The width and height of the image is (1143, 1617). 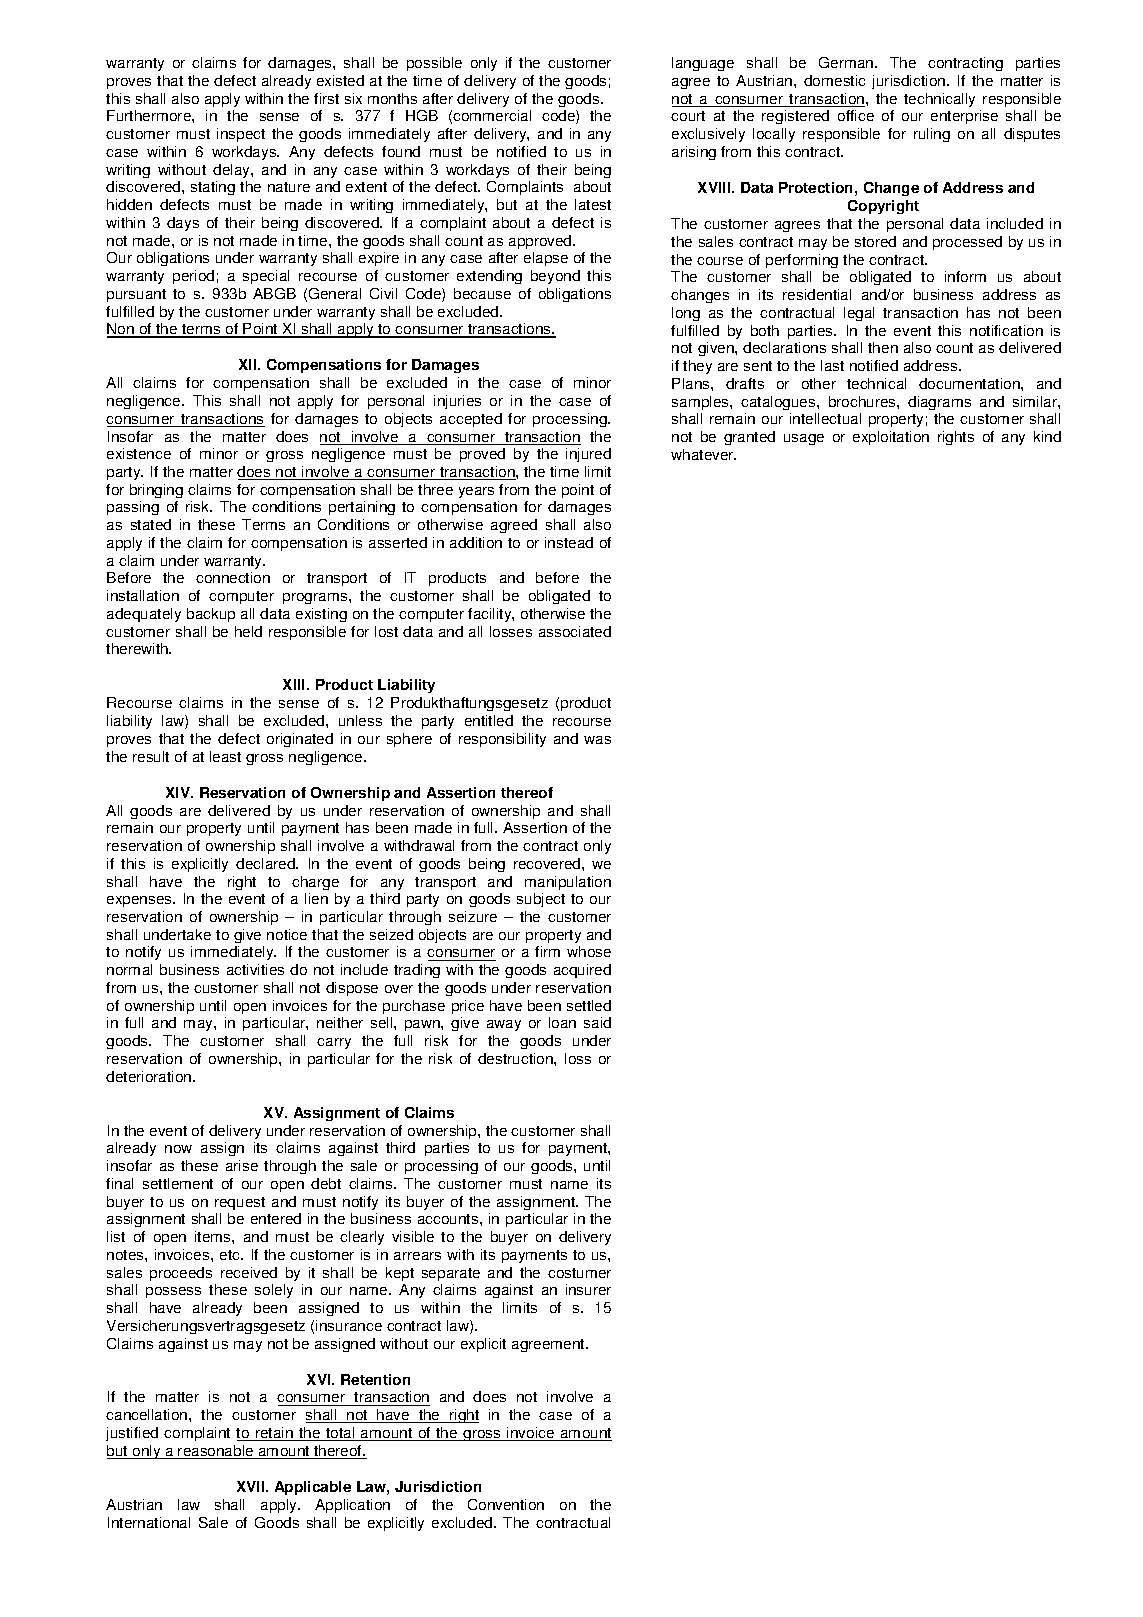 I want to click on exploitation, so click(x=891, y=438).
